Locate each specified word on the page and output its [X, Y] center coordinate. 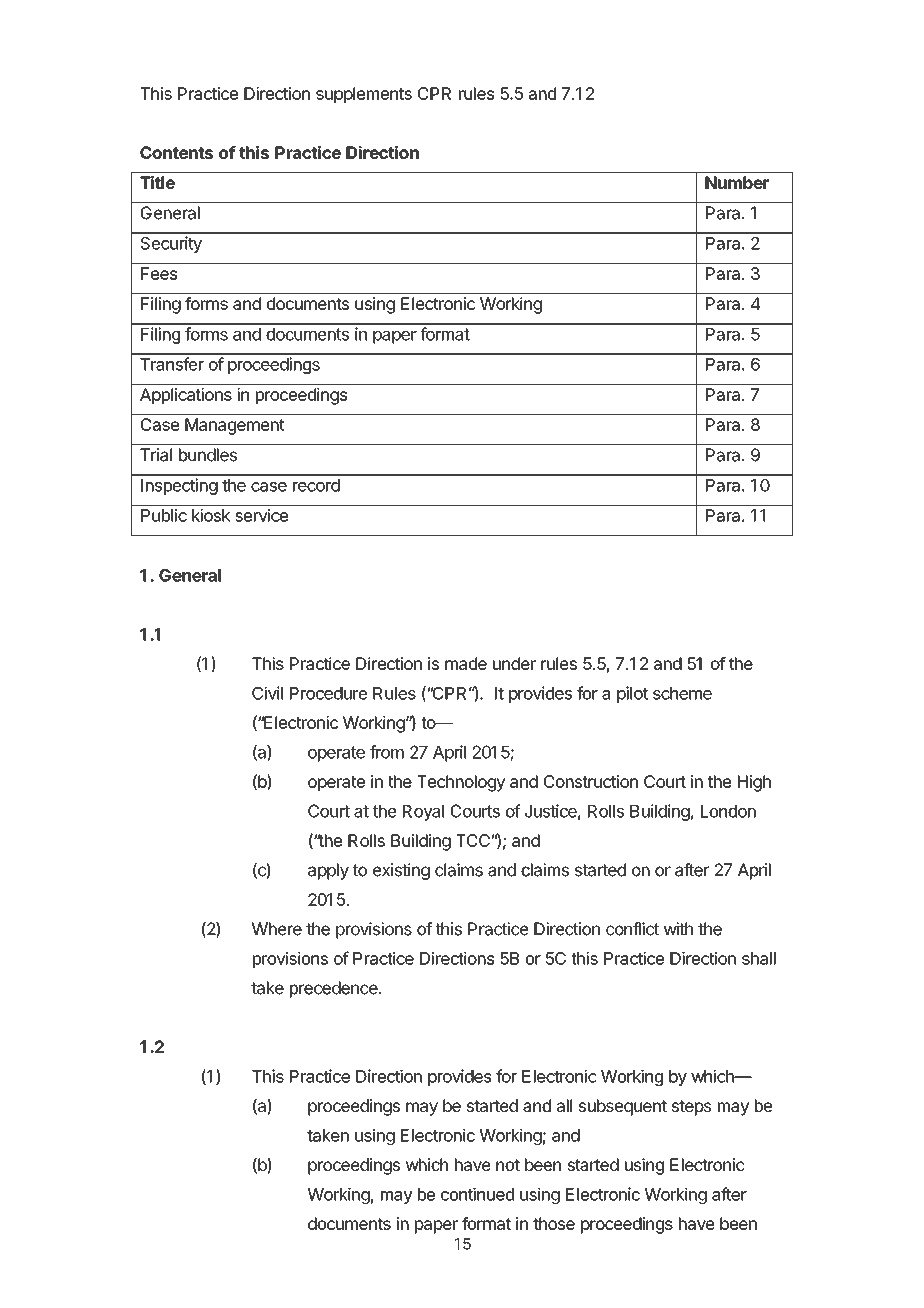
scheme [682, 693]
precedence [334, 989]
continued [477, 1194]
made [466, 663]
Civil [267, 693]
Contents [176, 152]
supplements [364, 95]
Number [737, 182]
